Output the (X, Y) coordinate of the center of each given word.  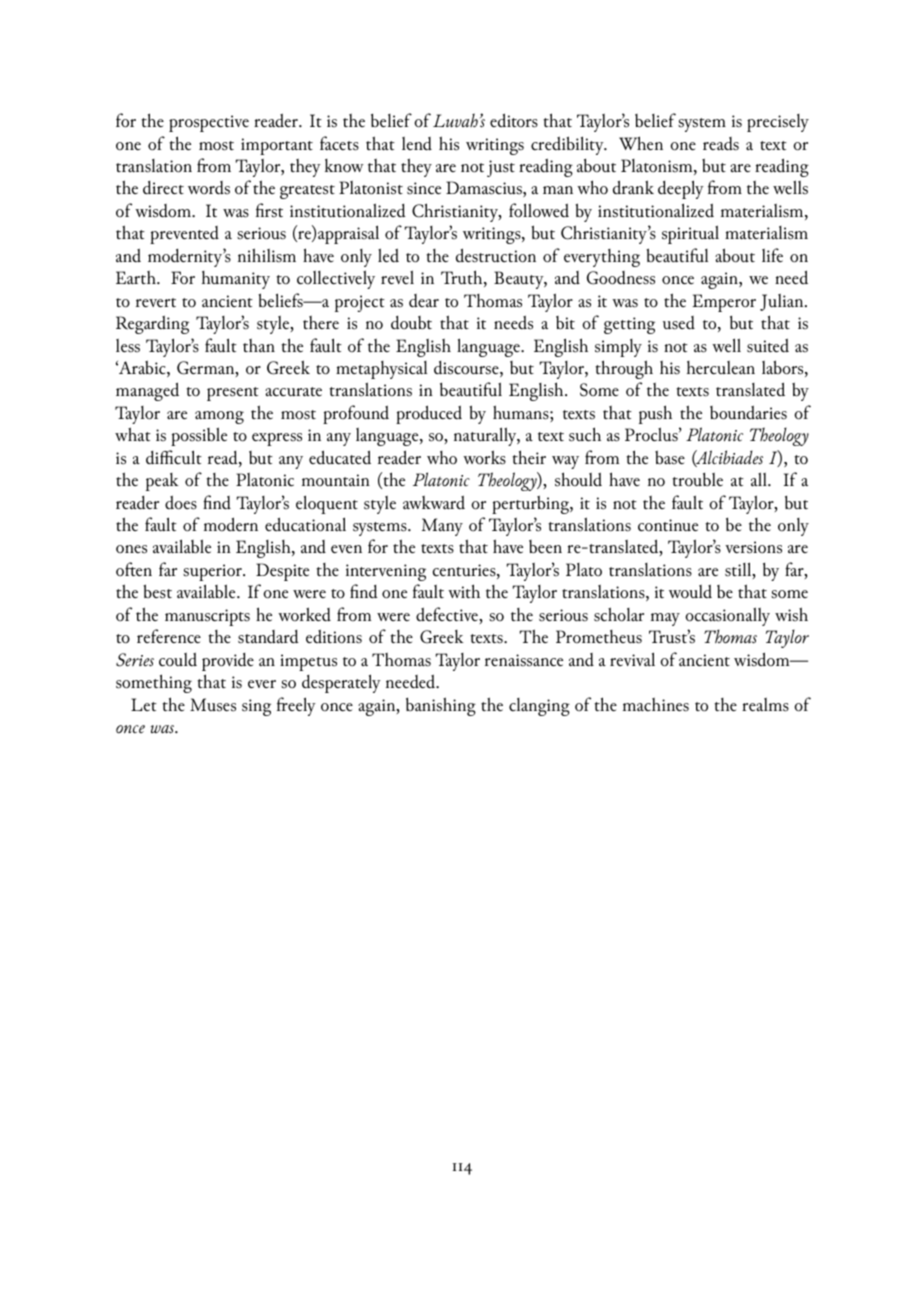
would (690, 591)
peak (162, 482)
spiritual (690, 234)
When (641, 143)
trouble (697, 479)
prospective (209, 123)
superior (213, 572)
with (464, 591)
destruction (496, 255)
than (259, 345)
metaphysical (381, 370)
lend (417, 143)
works (484, 457)
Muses (213, 705)
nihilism (267, 255)
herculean (721, 368)
